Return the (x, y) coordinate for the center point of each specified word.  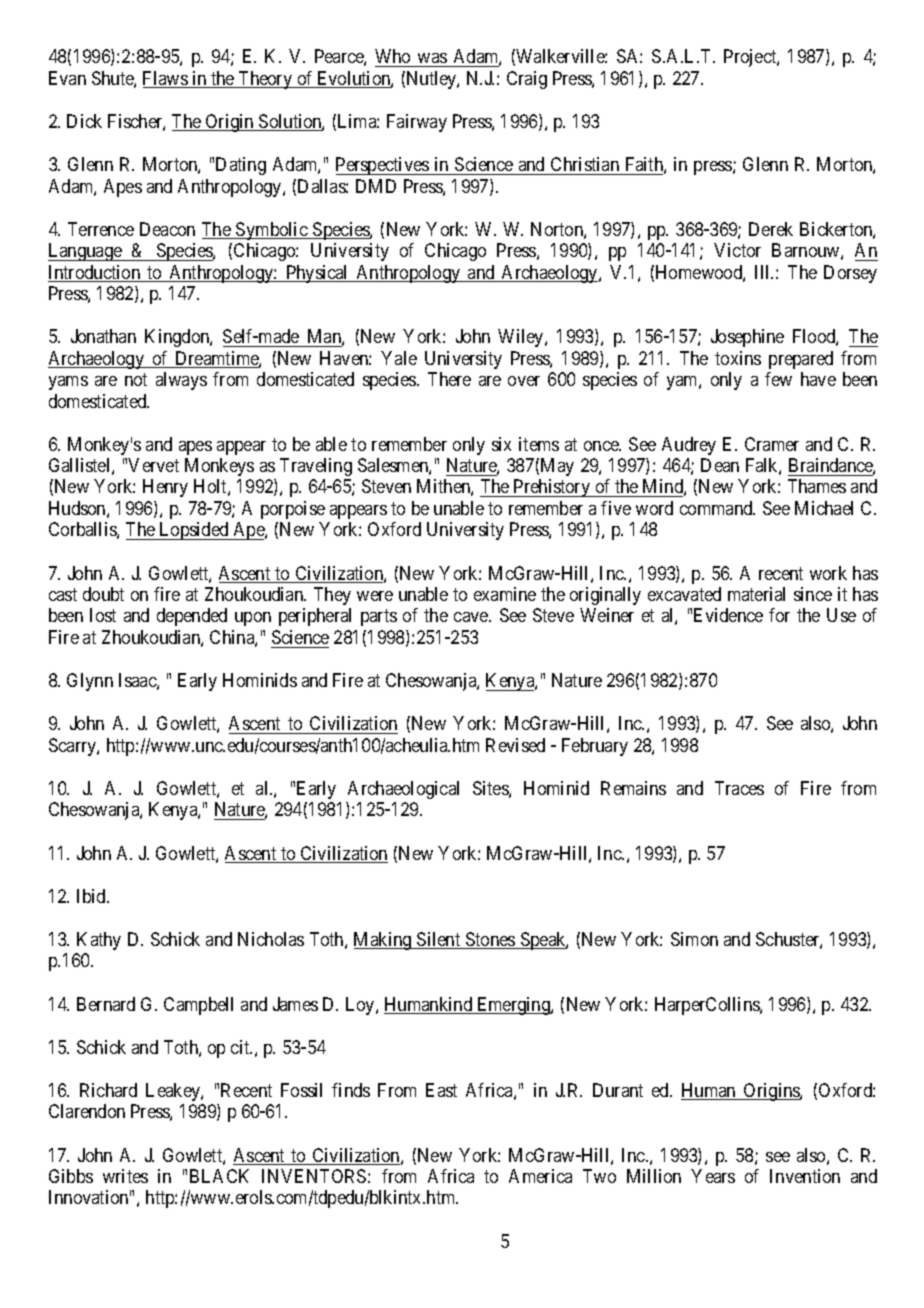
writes (125, 1176)
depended (192, 617)
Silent (439, 940)
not (136, 379)
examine (505, 594)
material (756, 594)
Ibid (93, 896)
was (432, 58)
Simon (694, 939)
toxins (738, 358)
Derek (771, 229)
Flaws (166, 79)
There (449, 379)
